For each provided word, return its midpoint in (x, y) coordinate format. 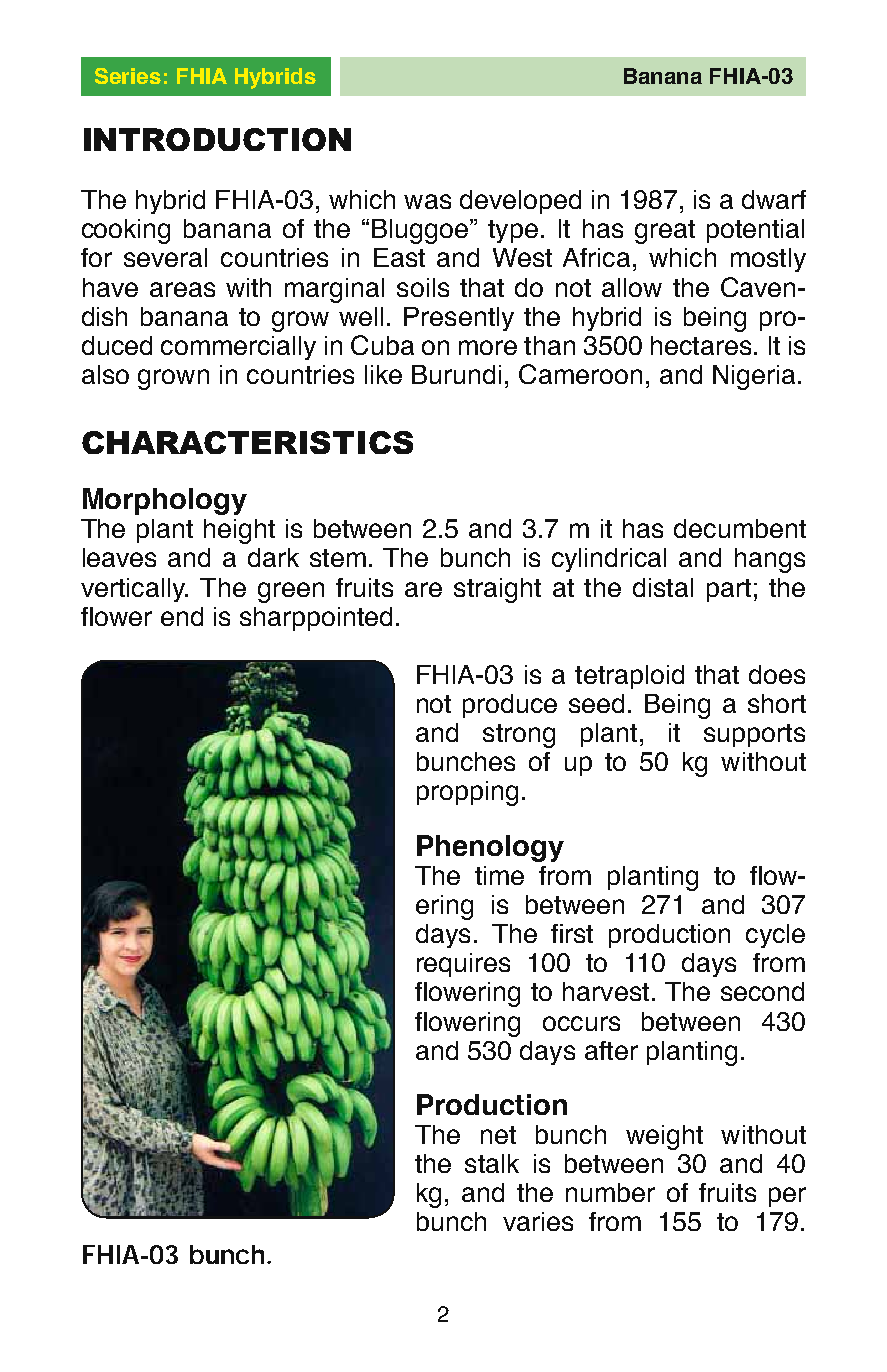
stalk (492, 1163)
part (729, 590)
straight (497, 590)
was (427, 201)
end (182, 616)
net (498, 1135)
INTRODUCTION (217, 139)
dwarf (774, 199)
